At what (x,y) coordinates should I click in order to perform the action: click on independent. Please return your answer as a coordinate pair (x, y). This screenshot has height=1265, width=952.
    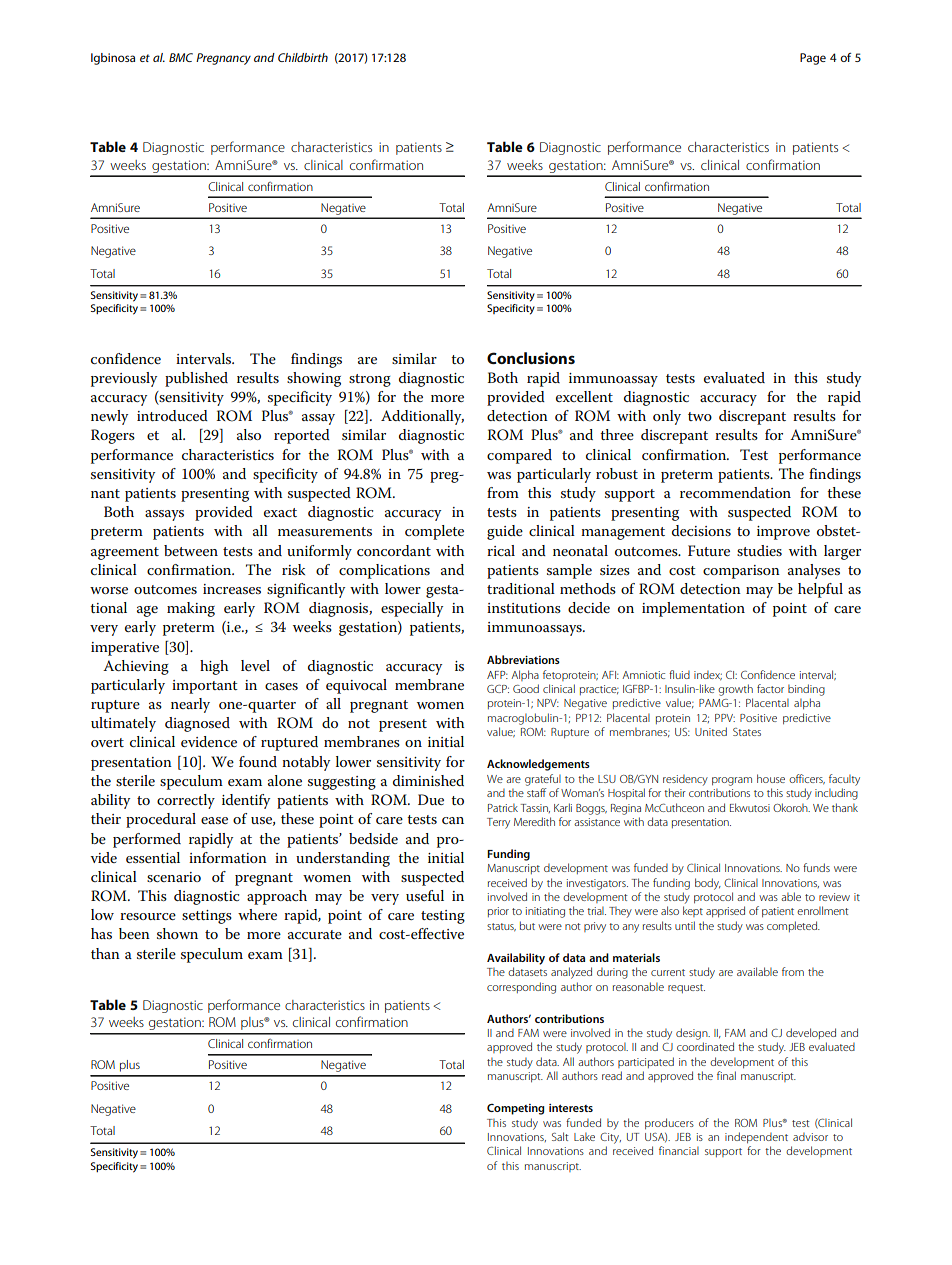
    Looking at the image, I should click on (756, 1138).
